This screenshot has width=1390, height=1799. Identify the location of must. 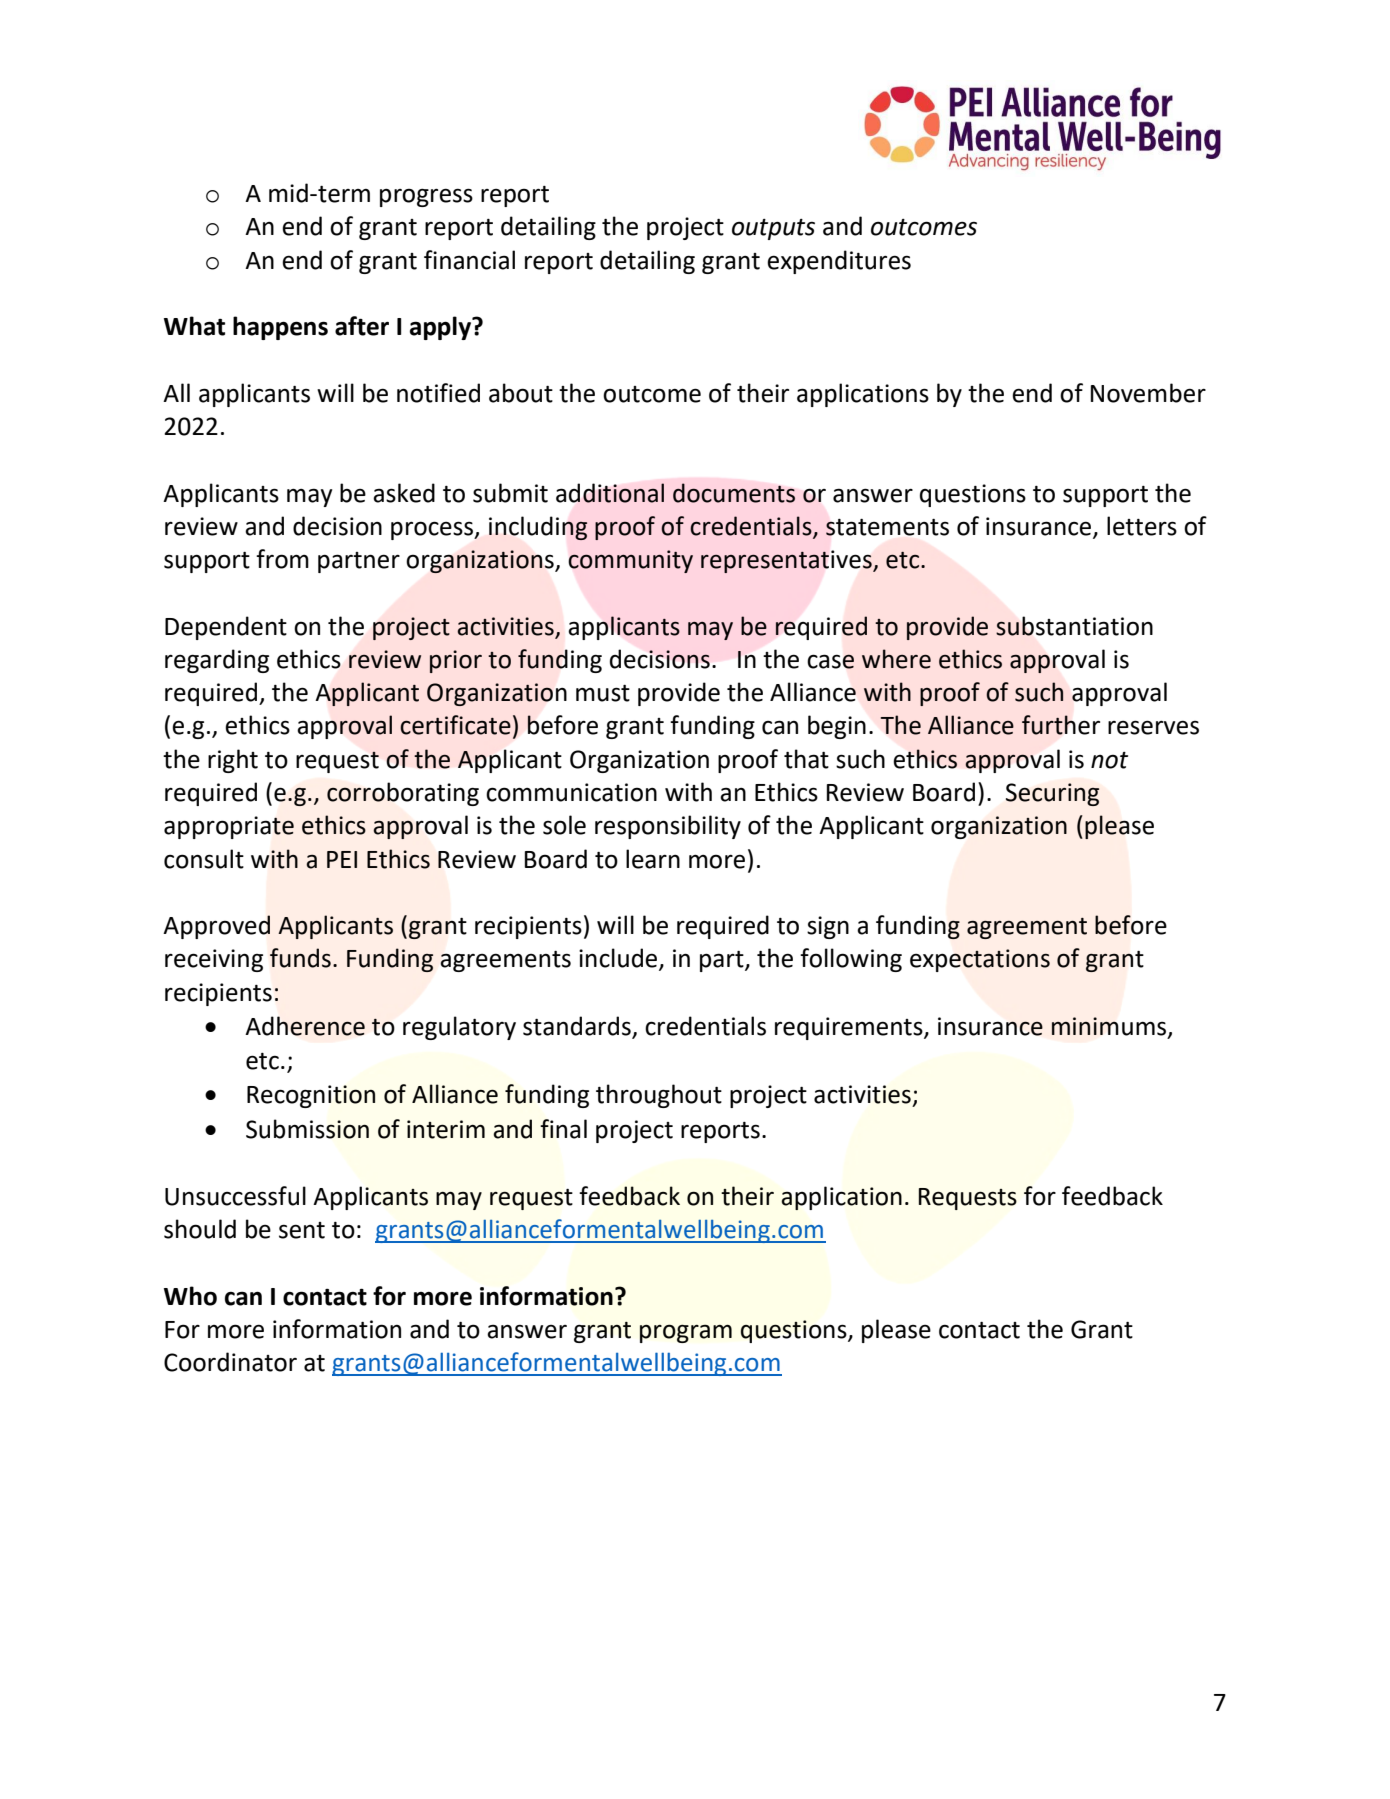
(603, 693).
